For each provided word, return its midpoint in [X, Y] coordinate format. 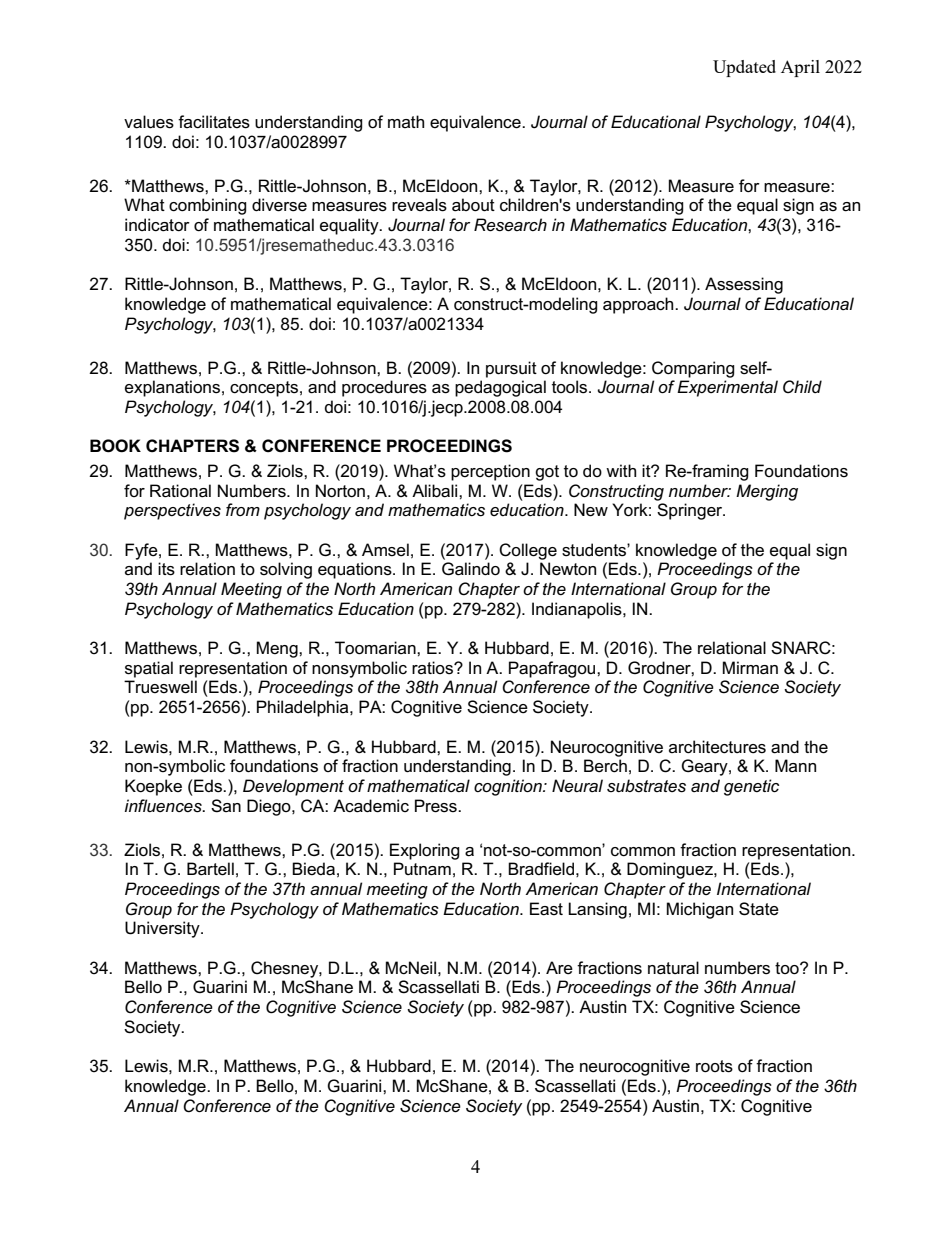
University [163, 929]
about [473, 205]
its [166, 569]
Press [437, 806]
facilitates [214, 122]
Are [559, 968]
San [226, 806]
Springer [691, 511]
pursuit [511, 369]
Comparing [693, 369]
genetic [751, 787]
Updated [744, 68]
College [528, 551]
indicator [157, 225]
